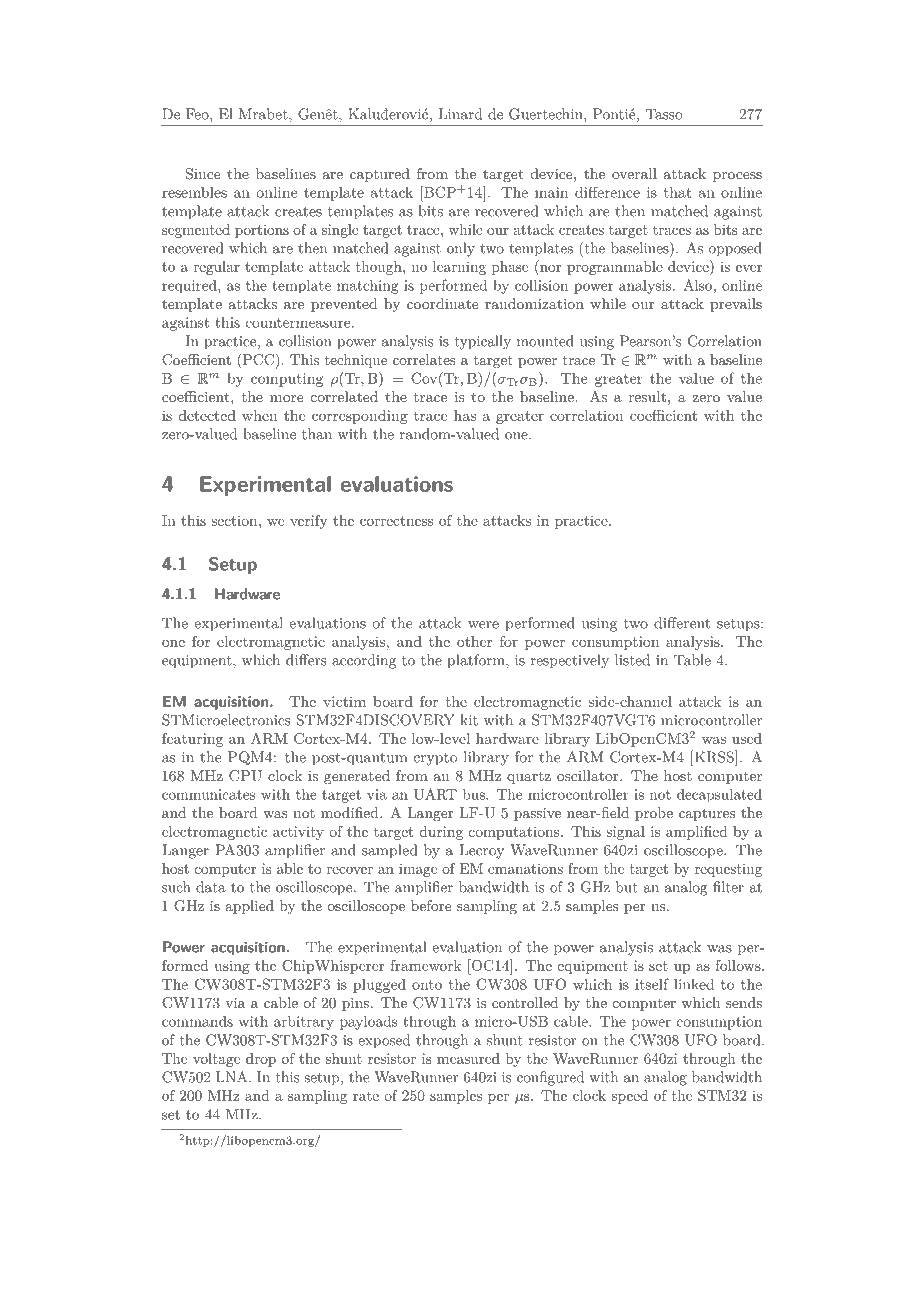 Image resolution: width=924 pixels, height=1308 pixels. I want to click on drop, so click(261, 1060).
